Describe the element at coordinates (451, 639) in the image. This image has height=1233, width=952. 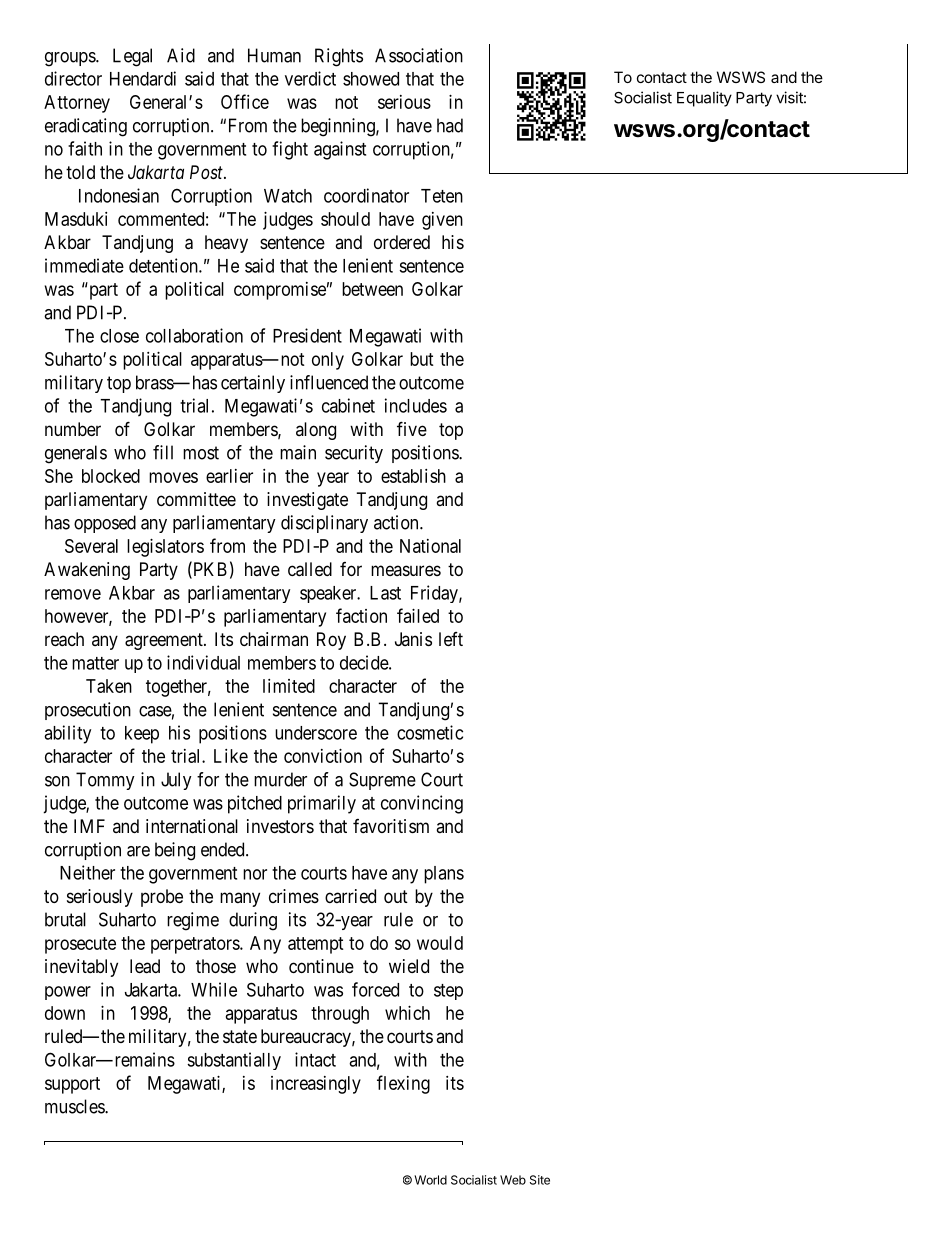
I see `left` at that location.
